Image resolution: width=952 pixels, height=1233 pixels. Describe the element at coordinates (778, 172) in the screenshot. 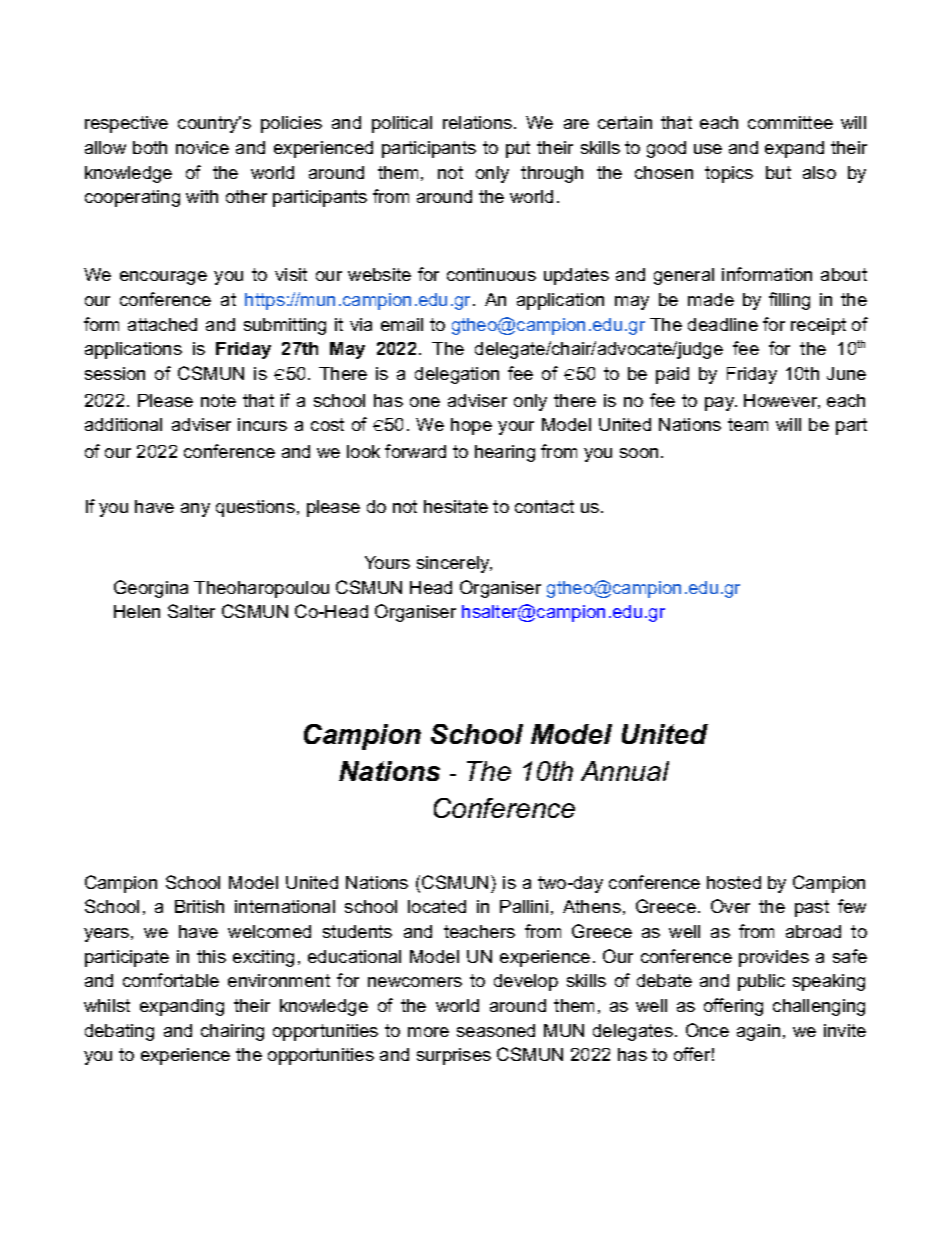

I see `but` at that location.
